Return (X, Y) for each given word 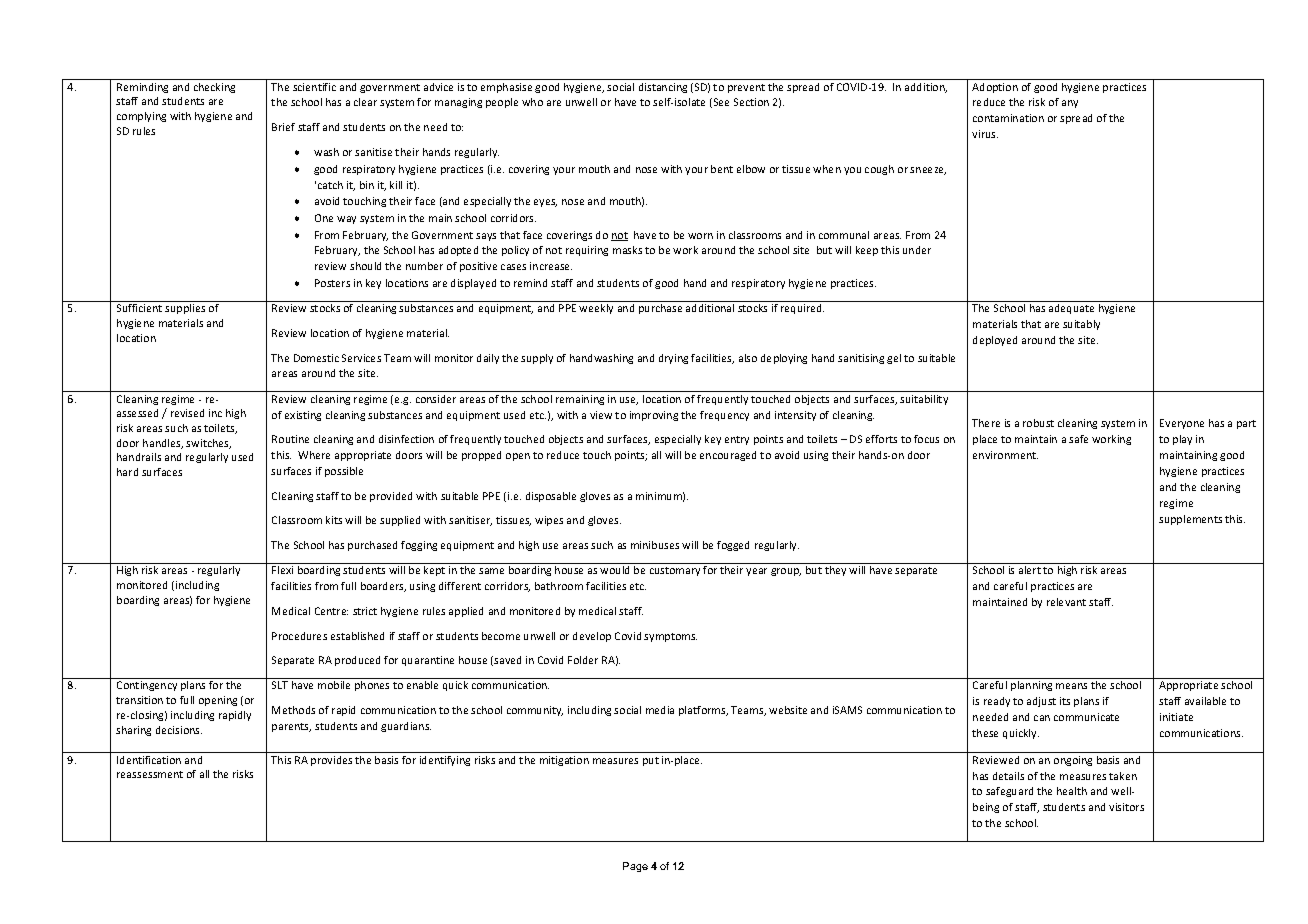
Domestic (316, 358)
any (1070, 104)
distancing (663, 88)
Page (635, 867)
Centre (331, 611)
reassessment (150, 774)
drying (673, 359)
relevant (1066, 602)
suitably (1081, 325)
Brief (283, 127)
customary (675, 571)
